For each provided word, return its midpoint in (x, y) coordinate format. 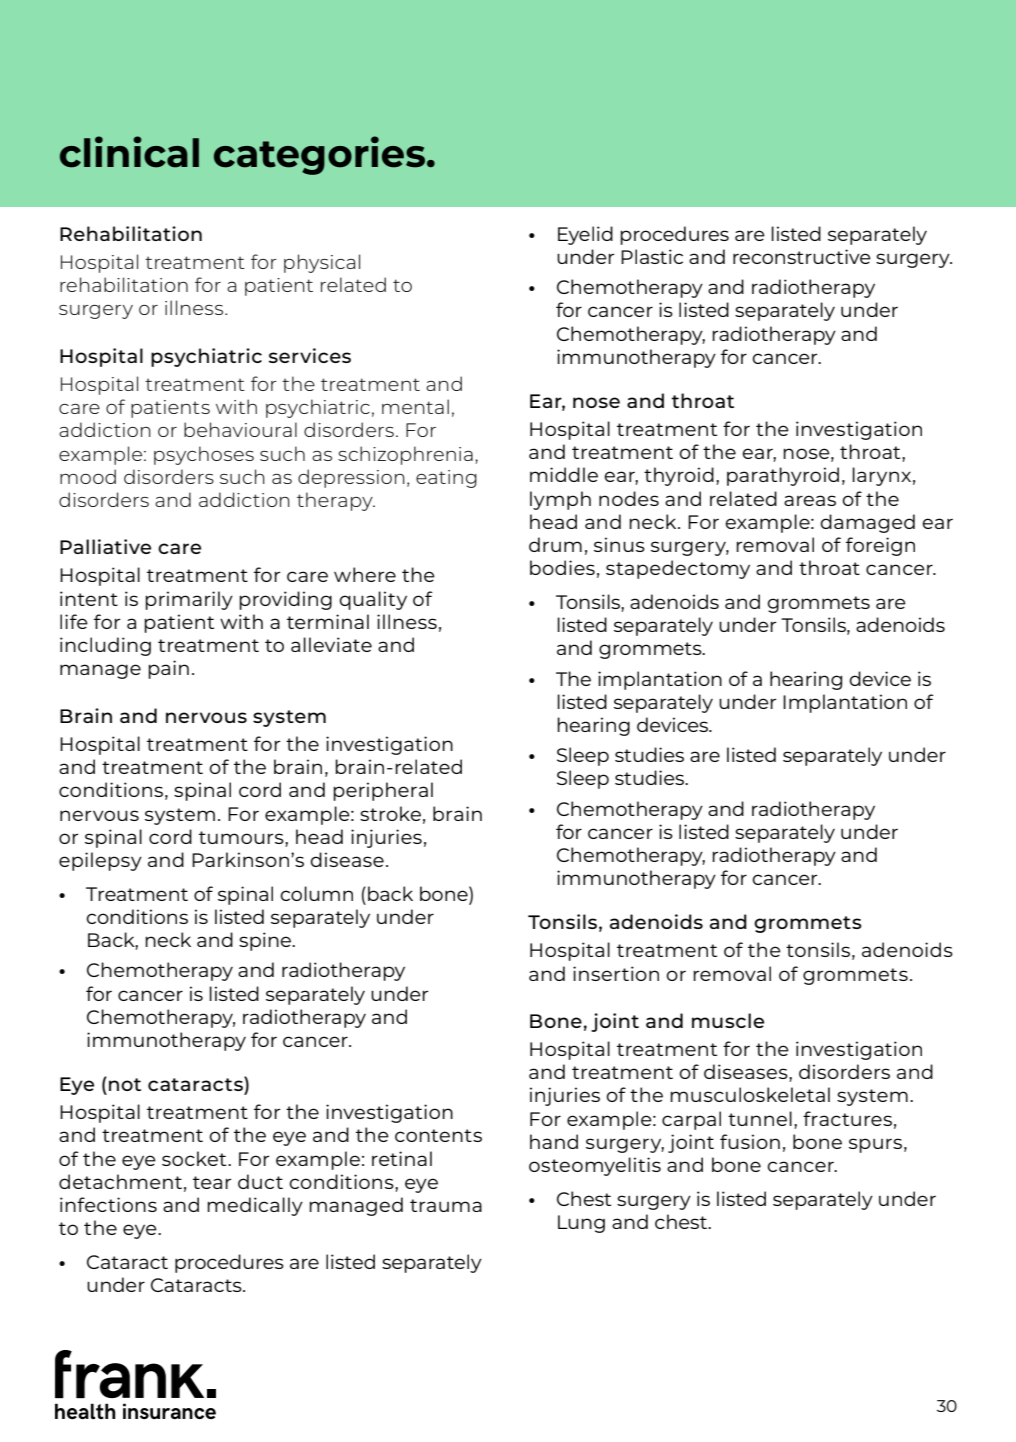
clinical (129, 152)
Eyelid (585, 235)
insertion (616, 973)
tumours (242, 837)
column (316, 893)
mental (415, 406)
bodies (562, 567)
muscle (728, 1020)
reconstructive (802, 256)
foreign (880, 546)
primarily (189, 600)
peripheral (383, 791)
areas (810, 500)
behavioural (240, 429)
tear (212, 1182)
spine (266, 941)
